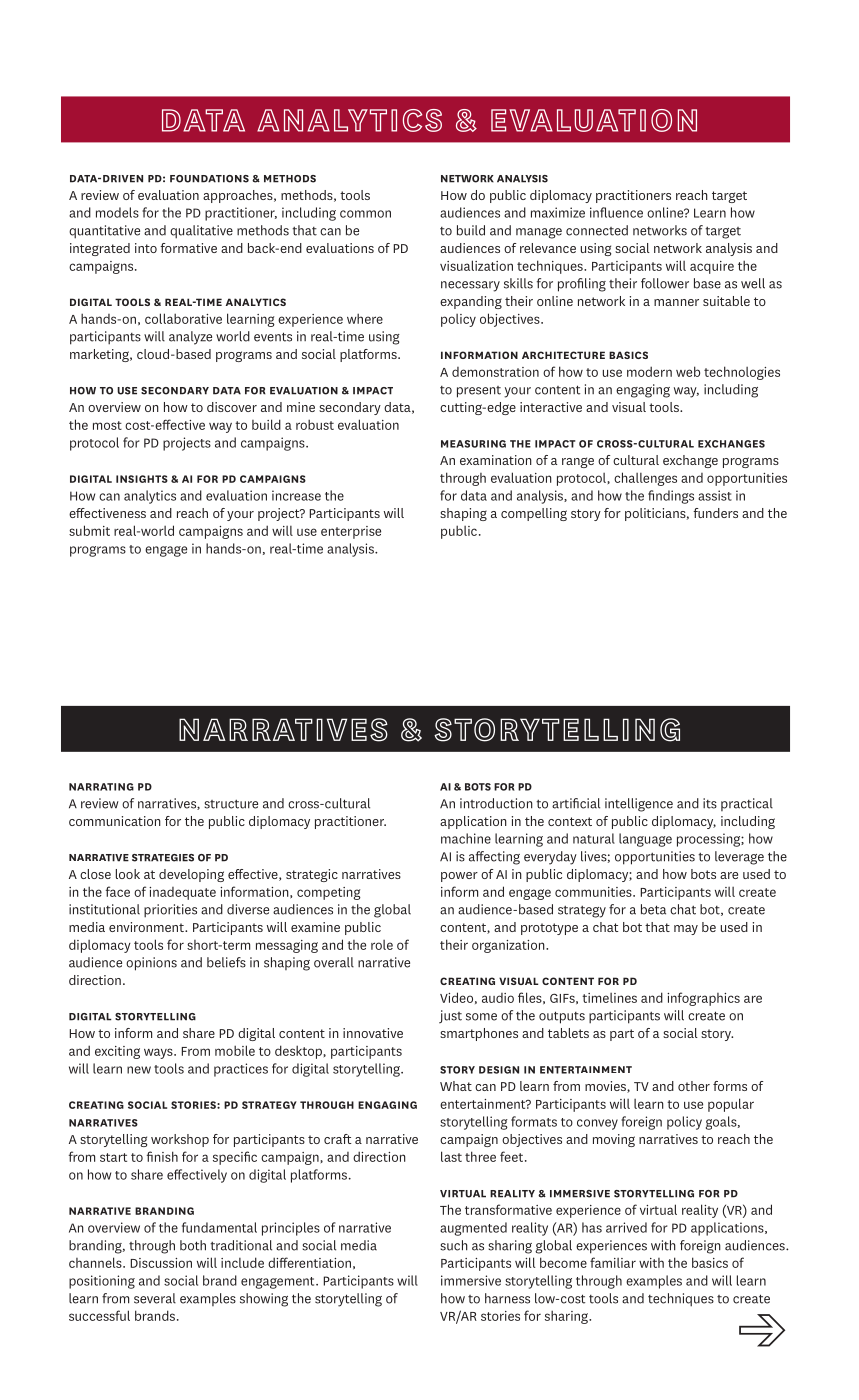 This screenshot has width=859, height=1400. Describe the element at coordinates (159, 1053) in the screenshot. I see `ways` at that location.
